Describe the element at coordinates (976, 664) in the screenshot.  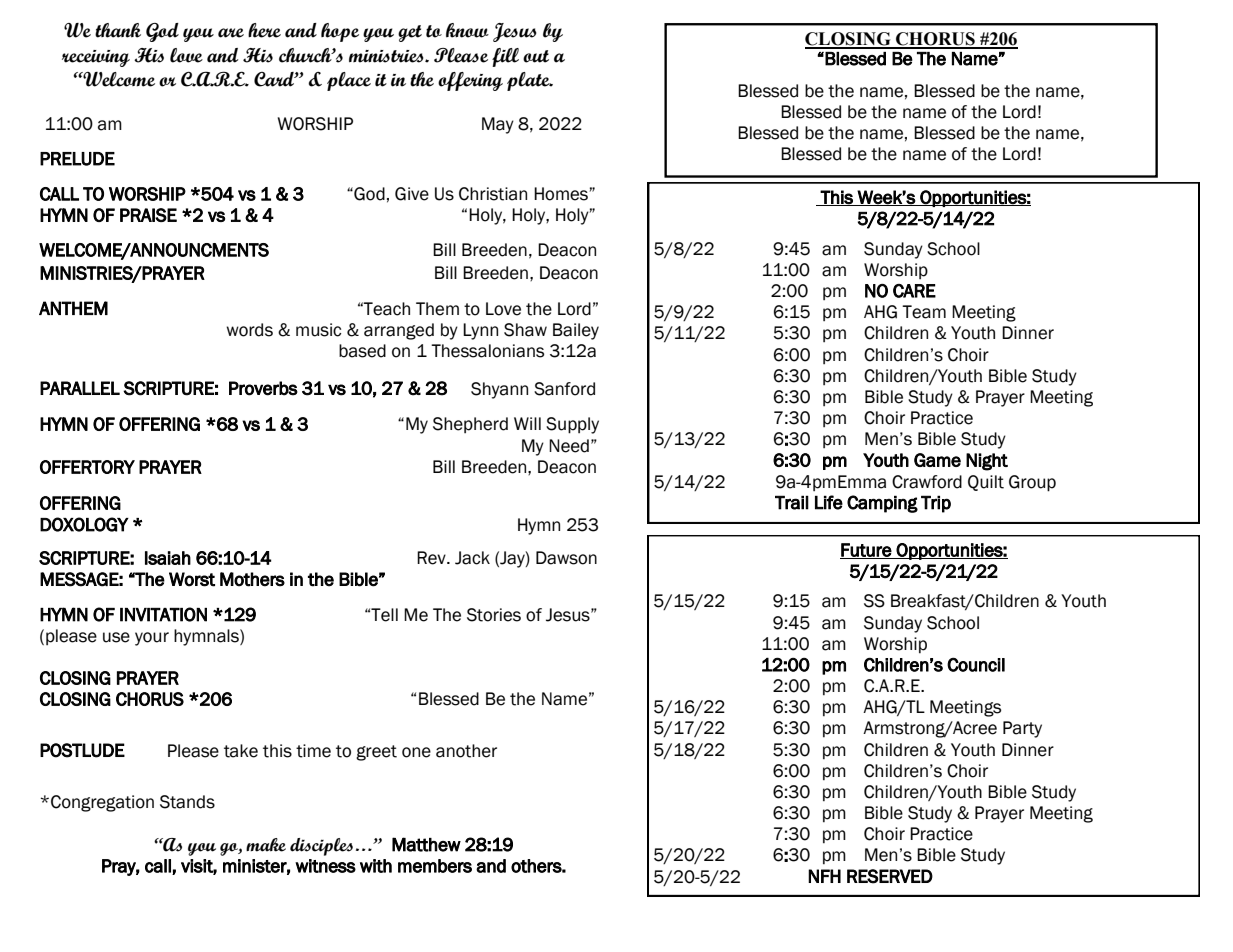
I see `Council` at that location.
